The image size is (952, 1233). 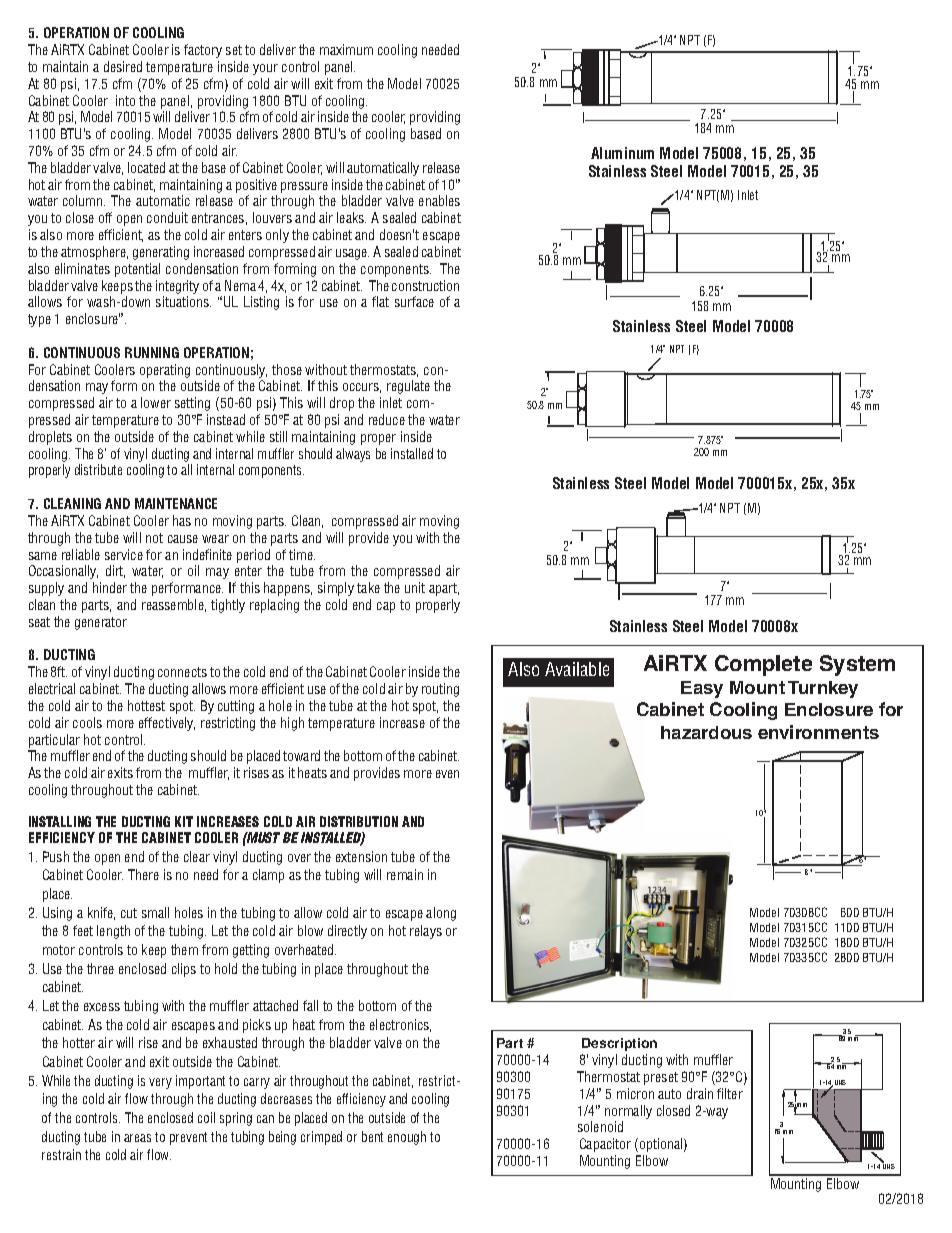 What do you see at coordinates (425, 285) in the image?
I see `construction` at bounding box center [425, 285].
